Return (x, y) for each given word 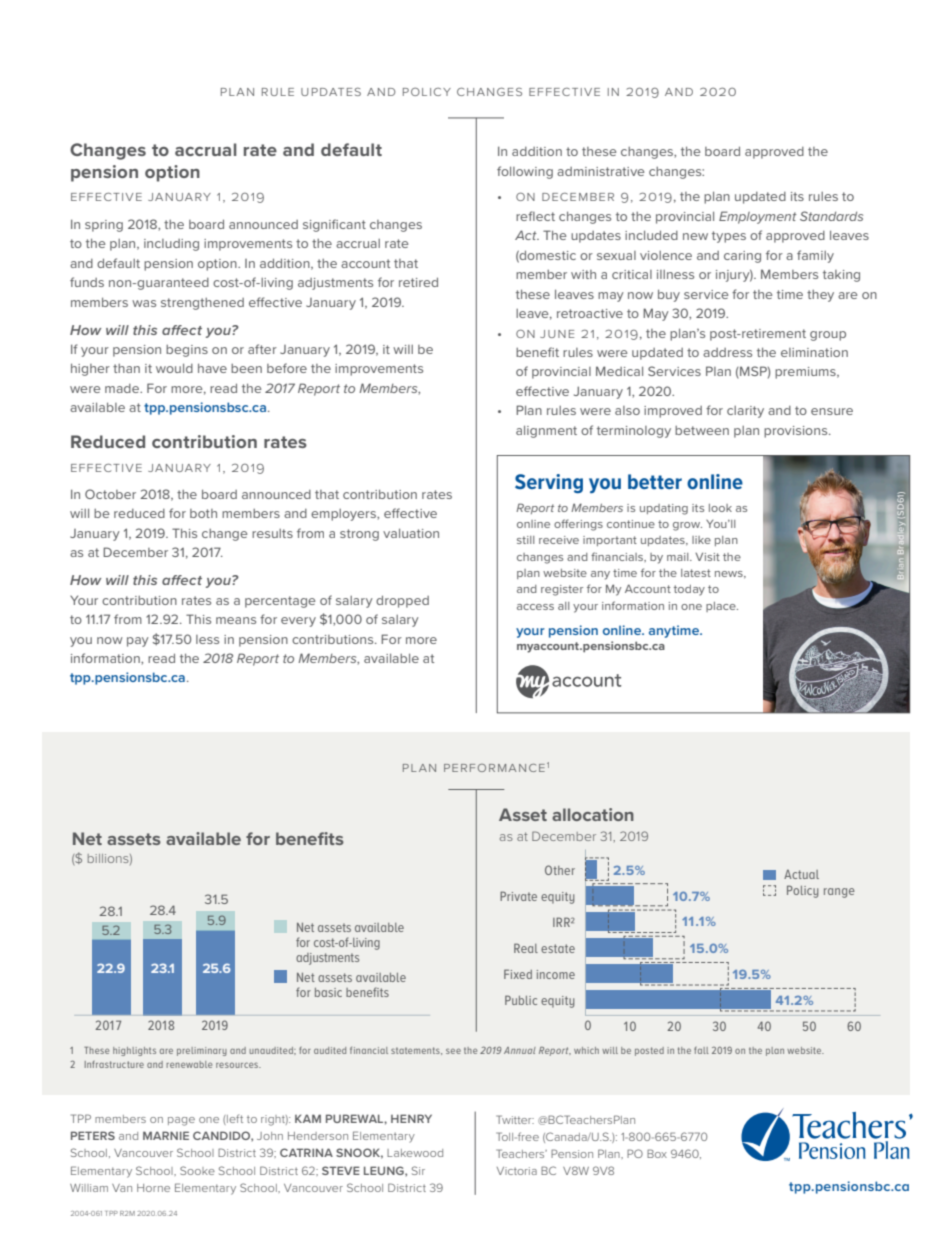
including (171, 245)
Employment (758, 217)
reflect (535, 216)
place (722, 607)
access (535, 607)
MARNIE (166, 1135)
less (207, 639)
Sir (418, 1170)
